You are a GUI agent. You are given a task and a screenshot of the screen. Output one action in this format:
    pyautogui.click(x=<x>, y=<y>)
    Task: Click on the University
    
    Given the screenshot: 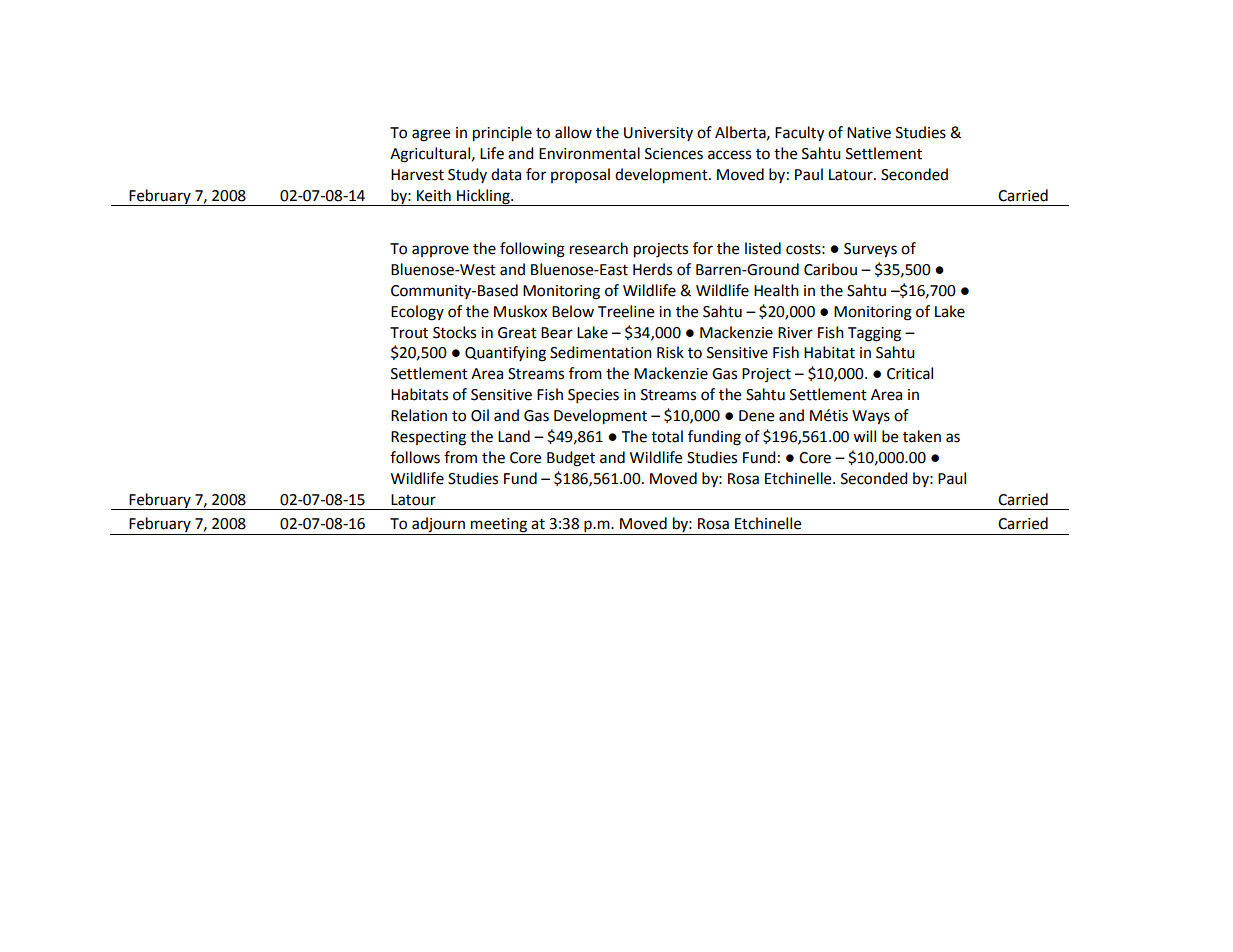 What is the action you would take?
    pyautogui.click(x=658, y=134)
